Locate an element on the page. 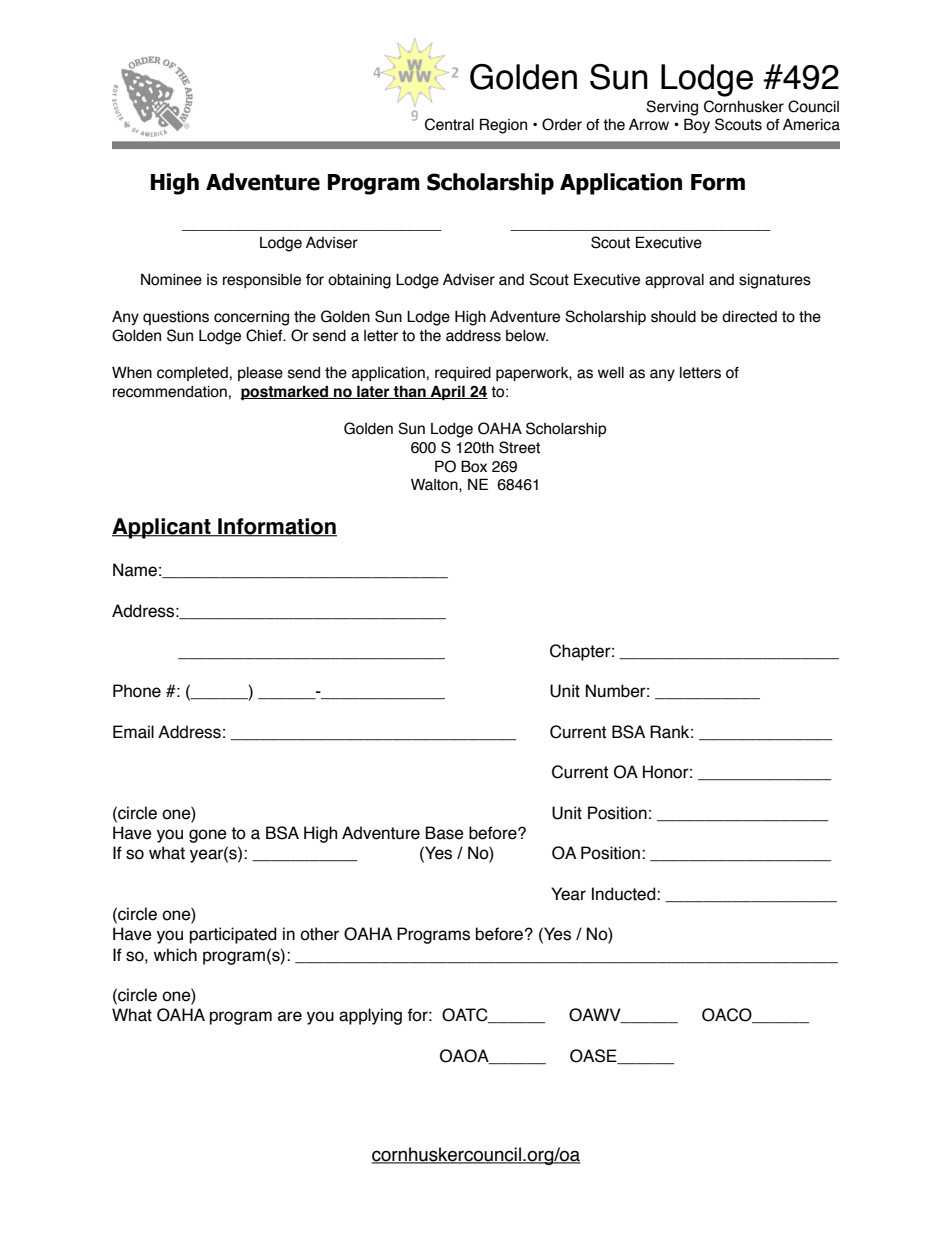  Street is located at coordinates (519, 447).
